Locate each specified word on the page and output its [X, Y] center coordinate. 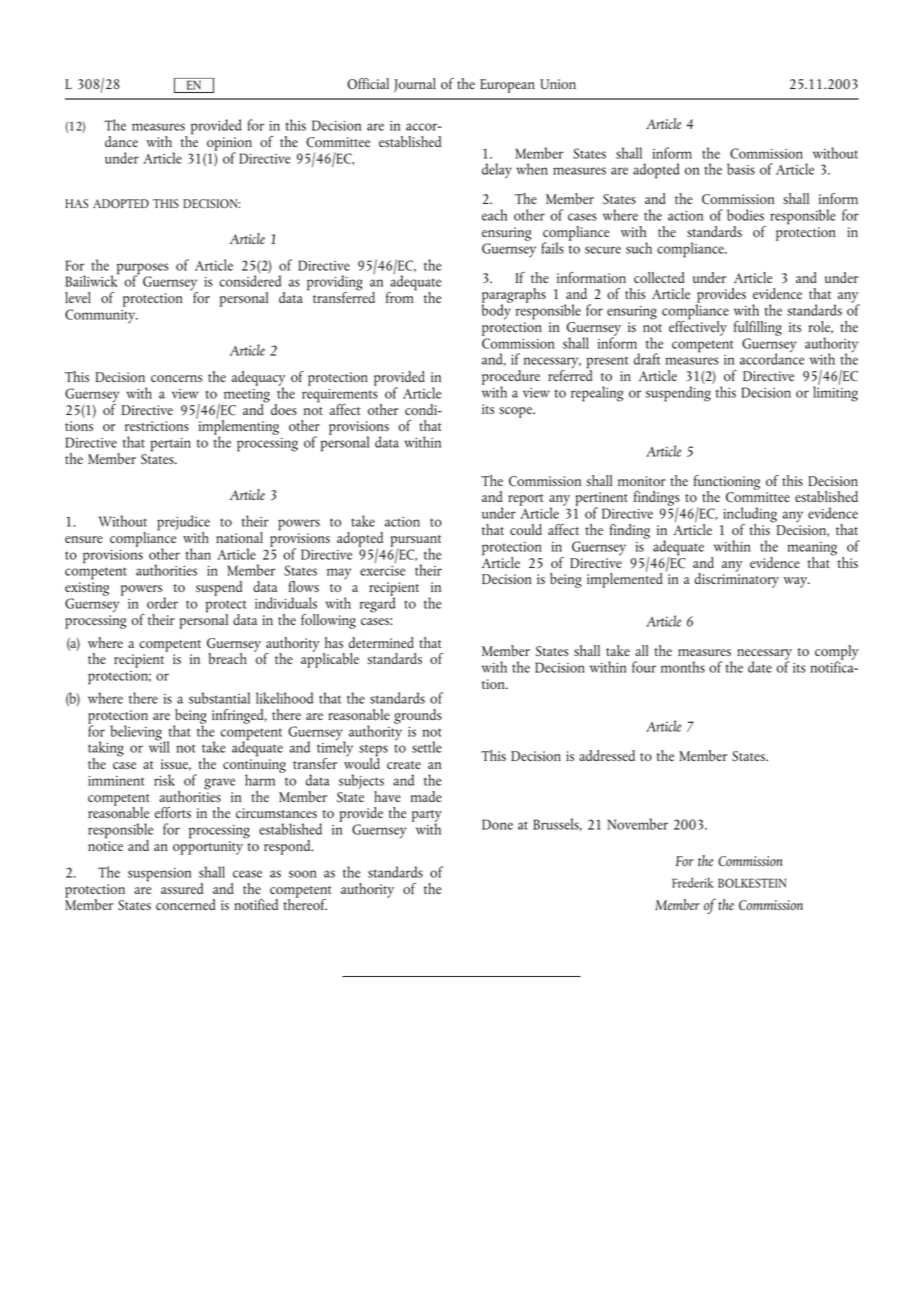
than [198, 554]
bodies [745, 215]
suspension [159, 875]
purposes [143, 270]
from [401, 296]
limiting [835, 393]
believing [137, 734]
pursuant [416, 542]
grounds [418, 716]
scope [517, 412]
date [760, 667]
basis [741, 169]
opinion [229, 145]
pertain [170, 445]
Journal [415, 85]
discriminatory [736, 579]
